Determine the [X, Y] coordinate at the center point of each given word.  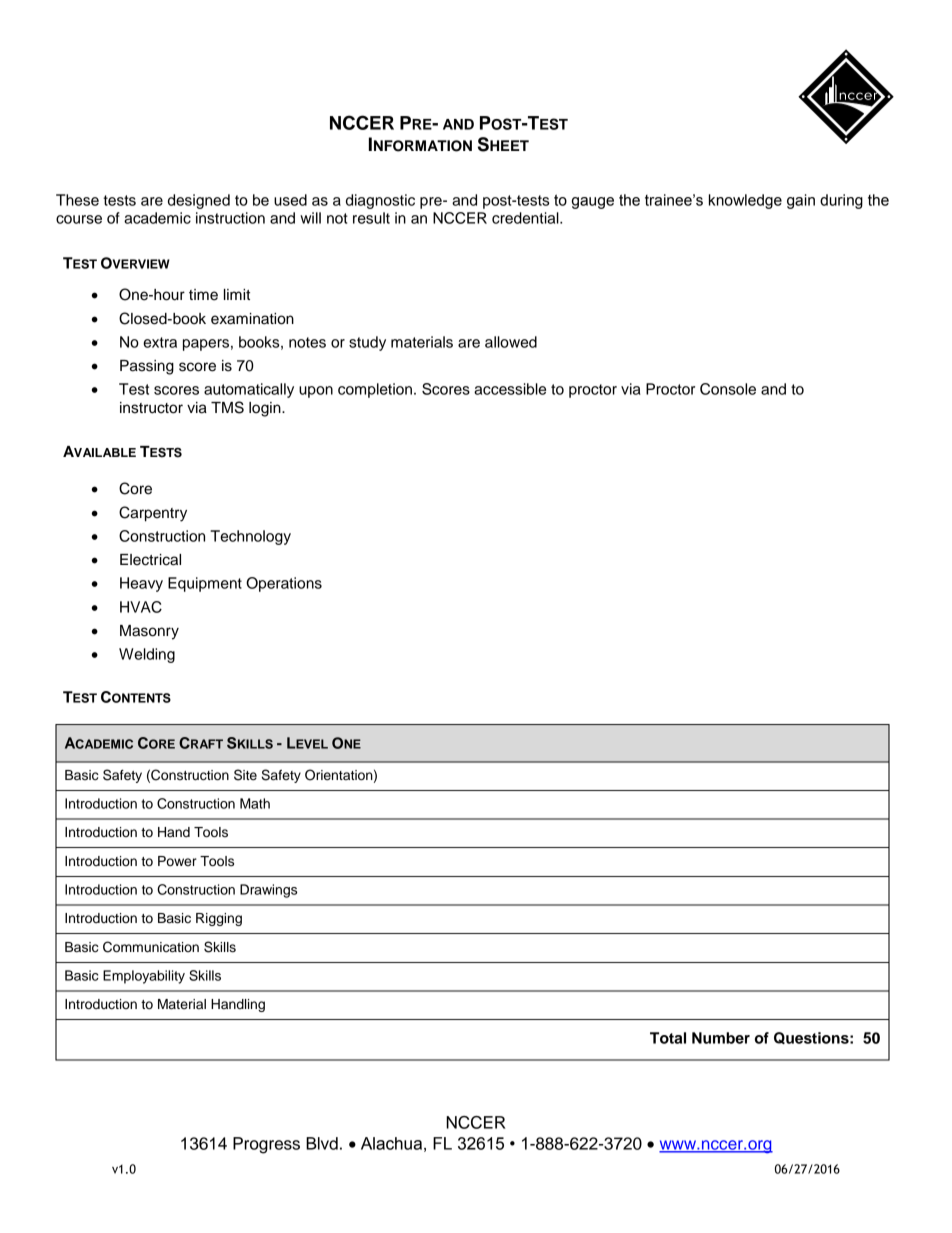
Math [255, 803]
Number [721, 1038]
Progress [266, 1145]
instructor [151, 408]
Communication [151, 947]
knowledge [745, 201]
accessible [510, 389]
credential [526, 218]
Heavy [141, 584]
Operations [284, 584]
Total [668, 1038]
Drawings [268, 891]
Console [728, 389]
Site [245, 775]
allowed [511, 342]
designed [199, 201]
